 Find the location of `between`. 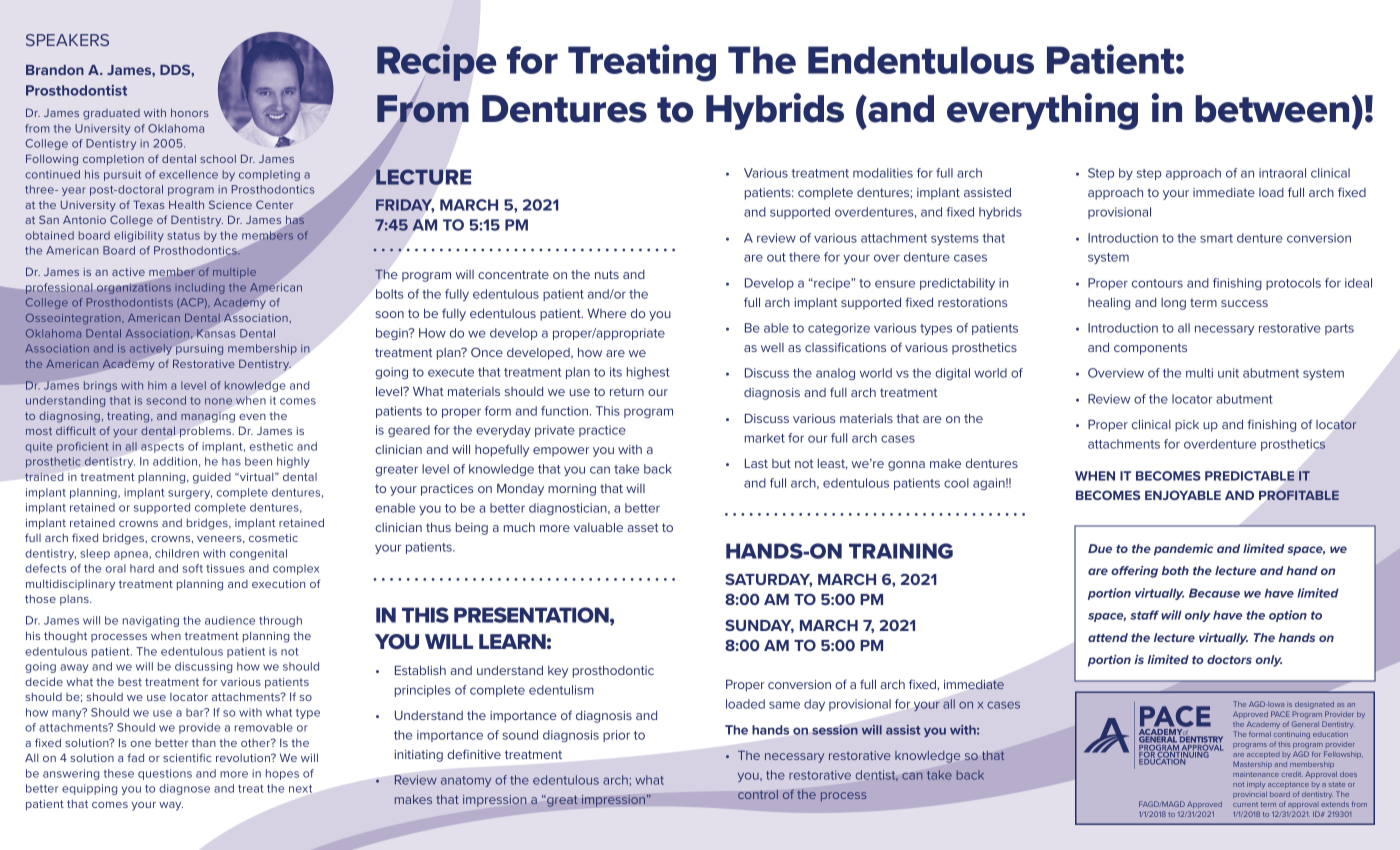

between is located at coordinates (1272, 109).
